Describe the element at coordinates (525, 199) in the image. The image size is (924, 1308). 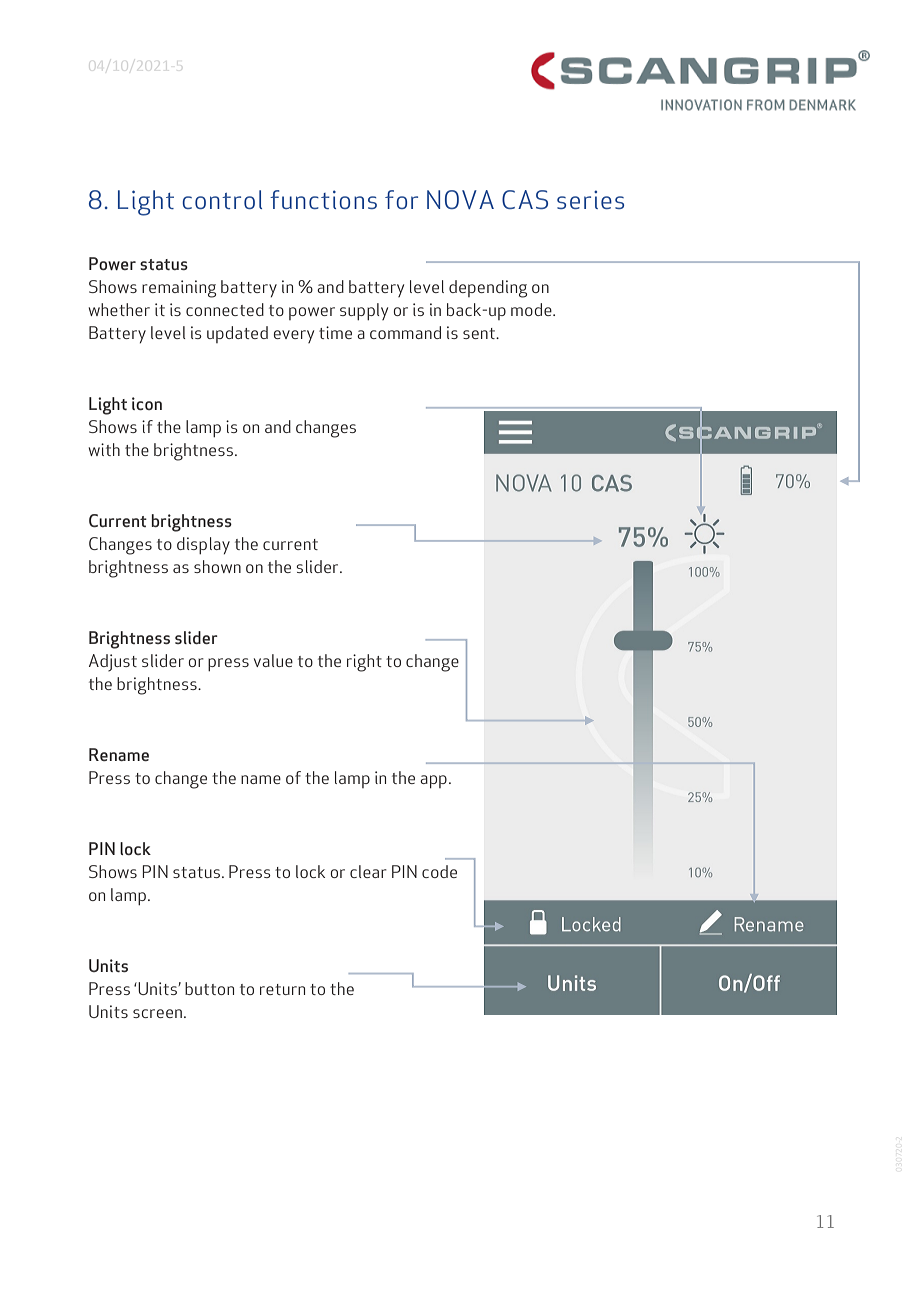
I see `CAS` at that location.
